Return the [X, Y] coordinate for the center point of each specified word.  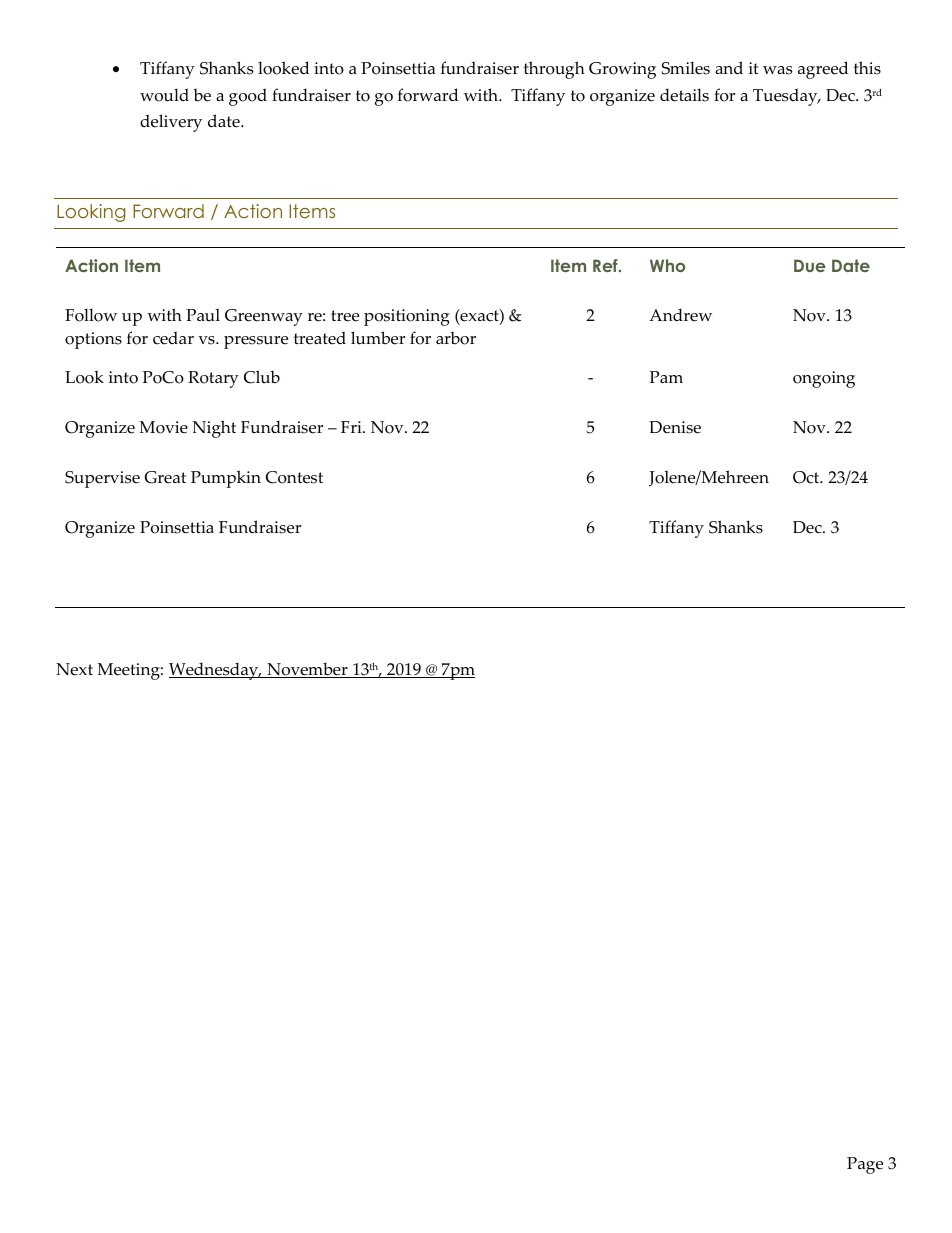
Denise [675, 427]
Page [865, 1165]
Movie [163, 427]
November [307, 670]
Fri [352, 427]
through [554, 70]
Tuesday [786, 97]
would [164, 95]
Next [74, 669]
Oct [807, 477]
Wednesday [215, 671]
